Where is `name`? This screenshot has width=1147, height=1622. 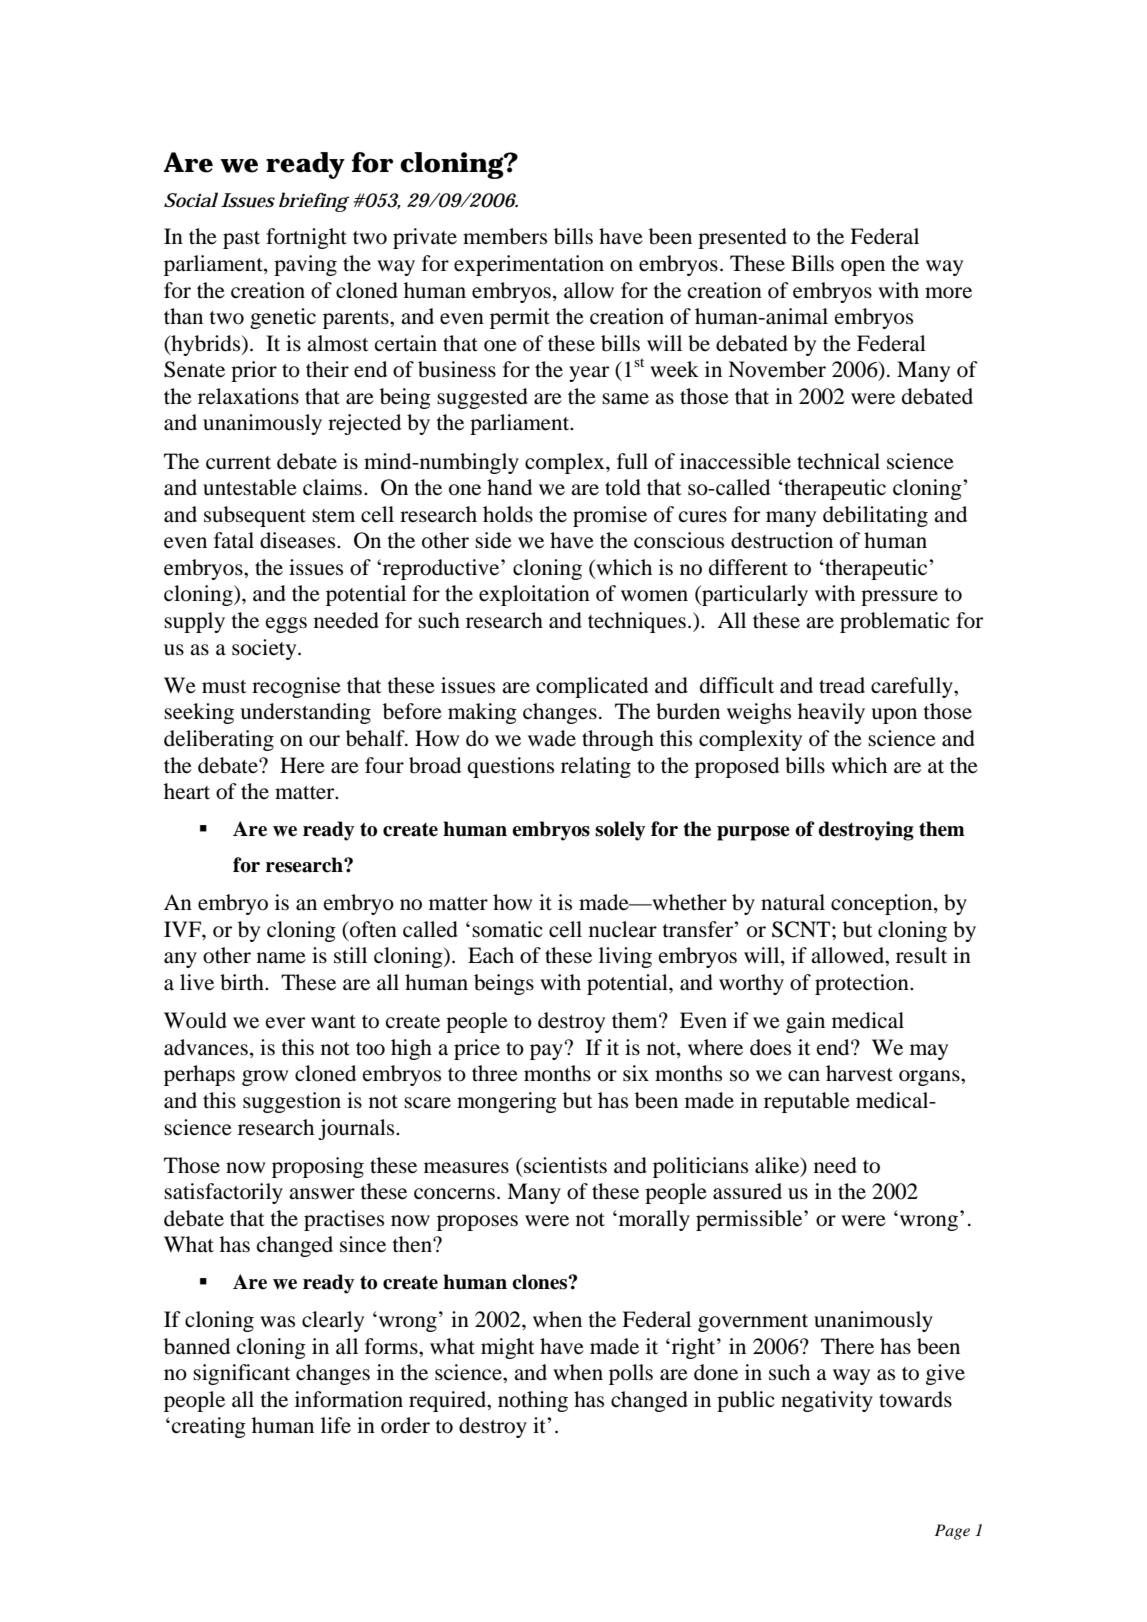
name is located at coordinates (281, 958).
